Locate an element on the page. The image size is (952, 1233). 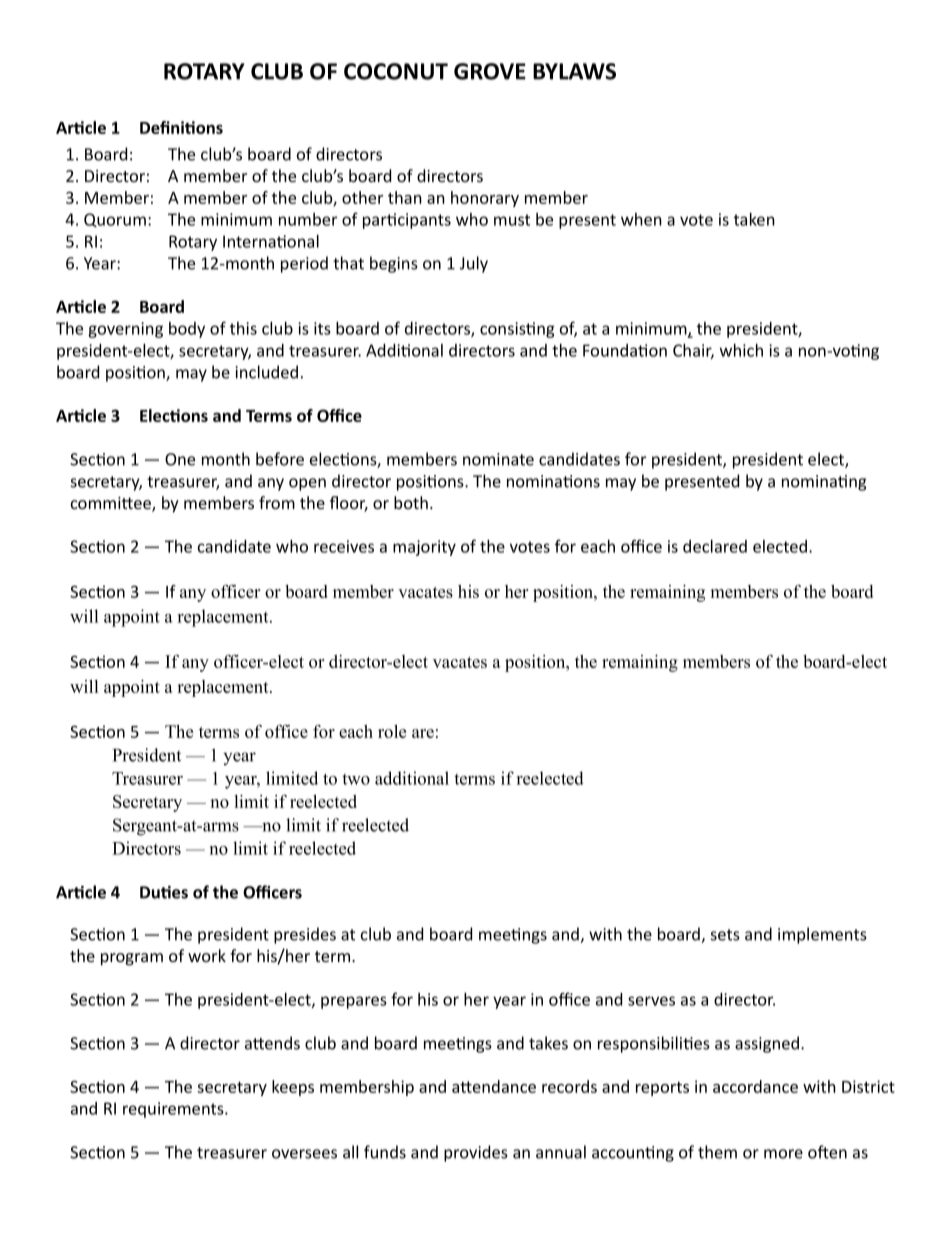
majority is located at coordinates (424, 548).
